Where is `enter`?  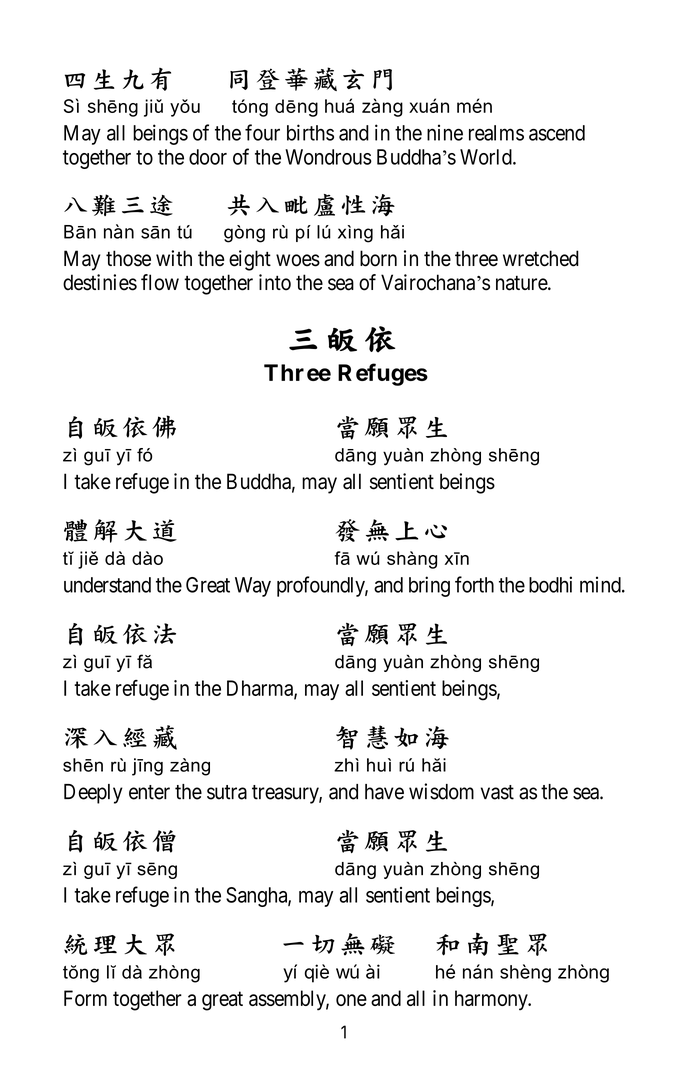
enter is located at coordinates (149, 792).
